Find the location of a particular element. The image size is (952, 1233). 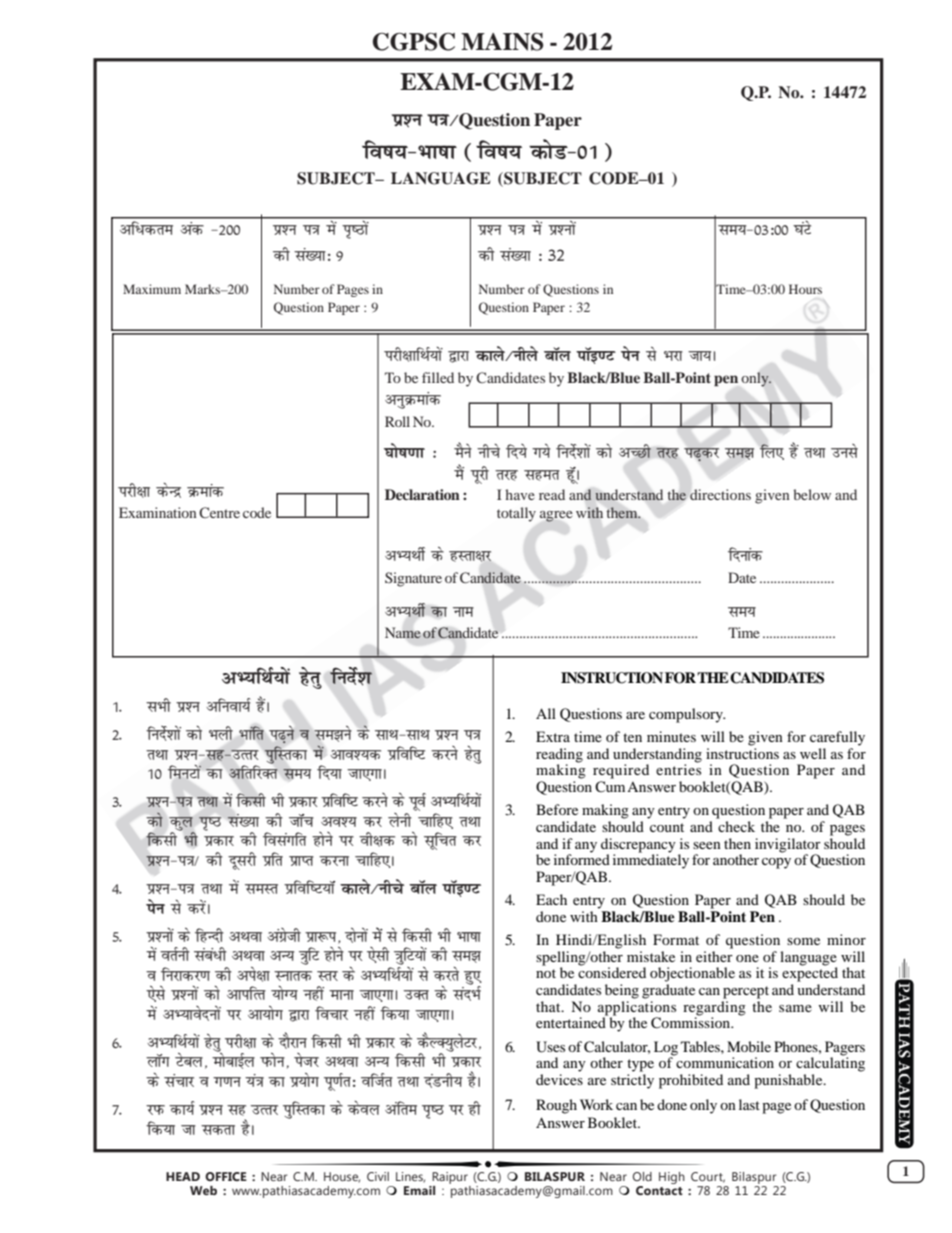

check is located at coordinates (736, 826).
